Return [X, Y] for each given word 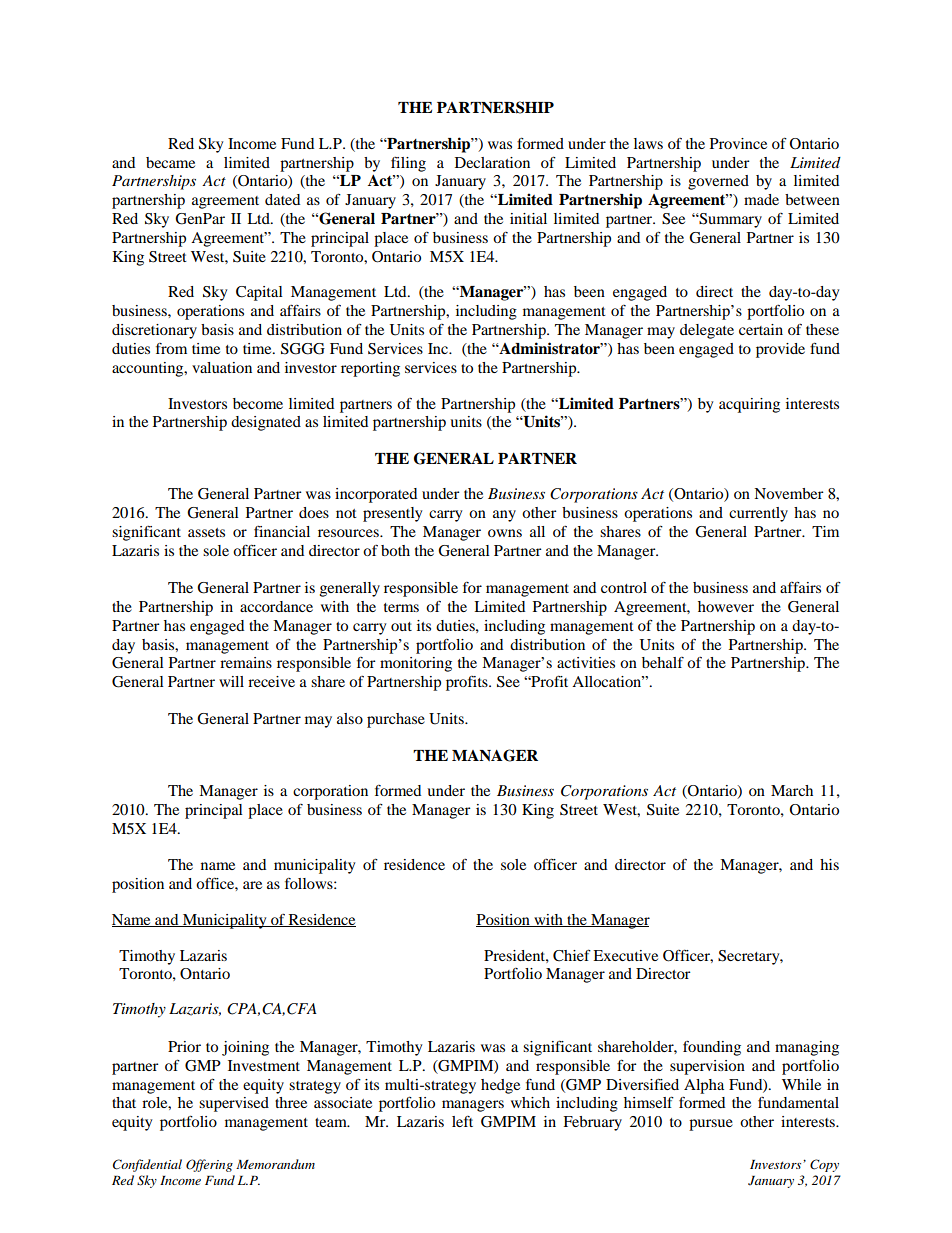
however [726, 606]
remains [246, 662]
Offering [209, 1165]
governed [718, 182]
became [170, 162]
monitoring [416, 664]
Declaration [492, 162]
